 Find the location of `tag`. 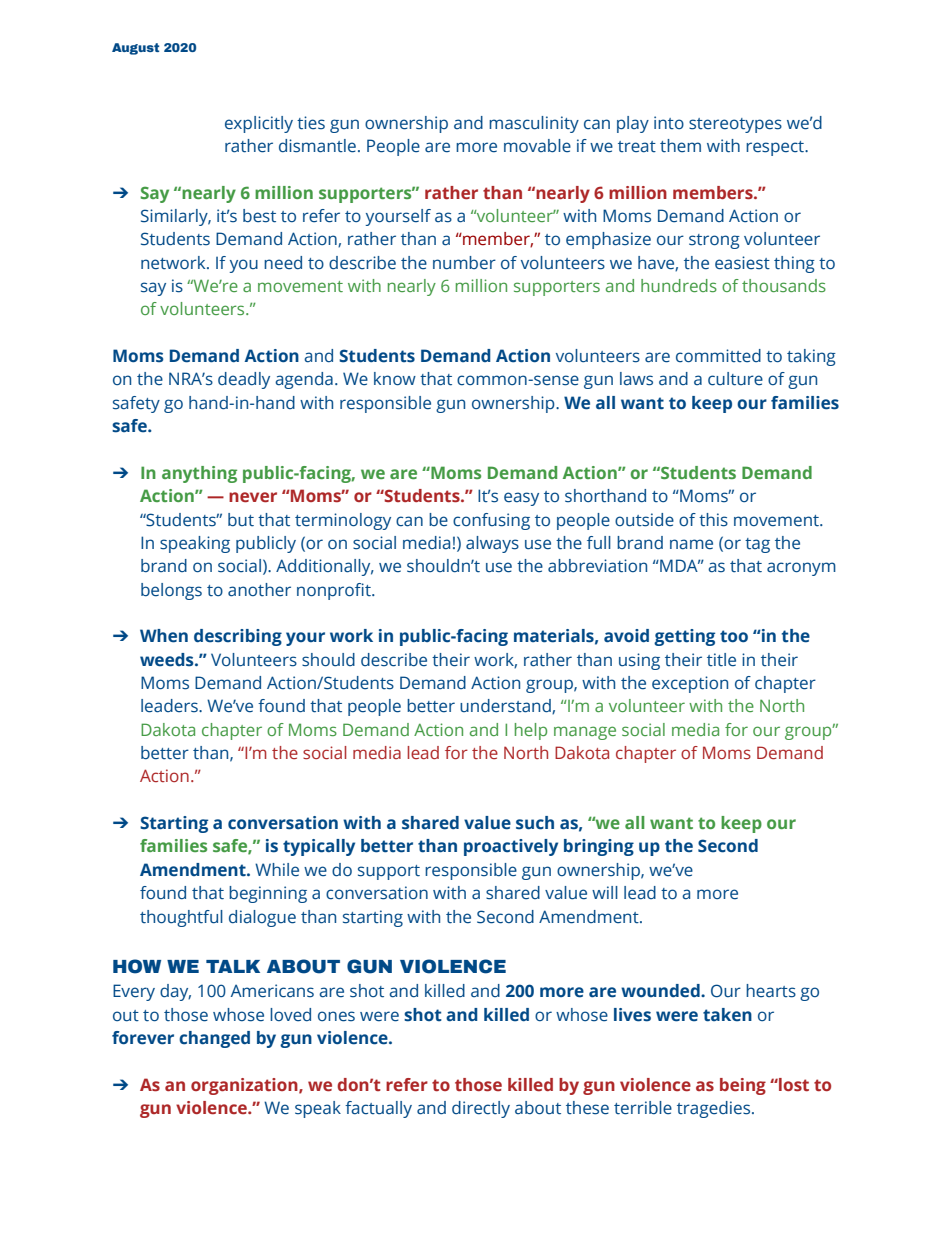

tag is located at coordinates (757, 545).
